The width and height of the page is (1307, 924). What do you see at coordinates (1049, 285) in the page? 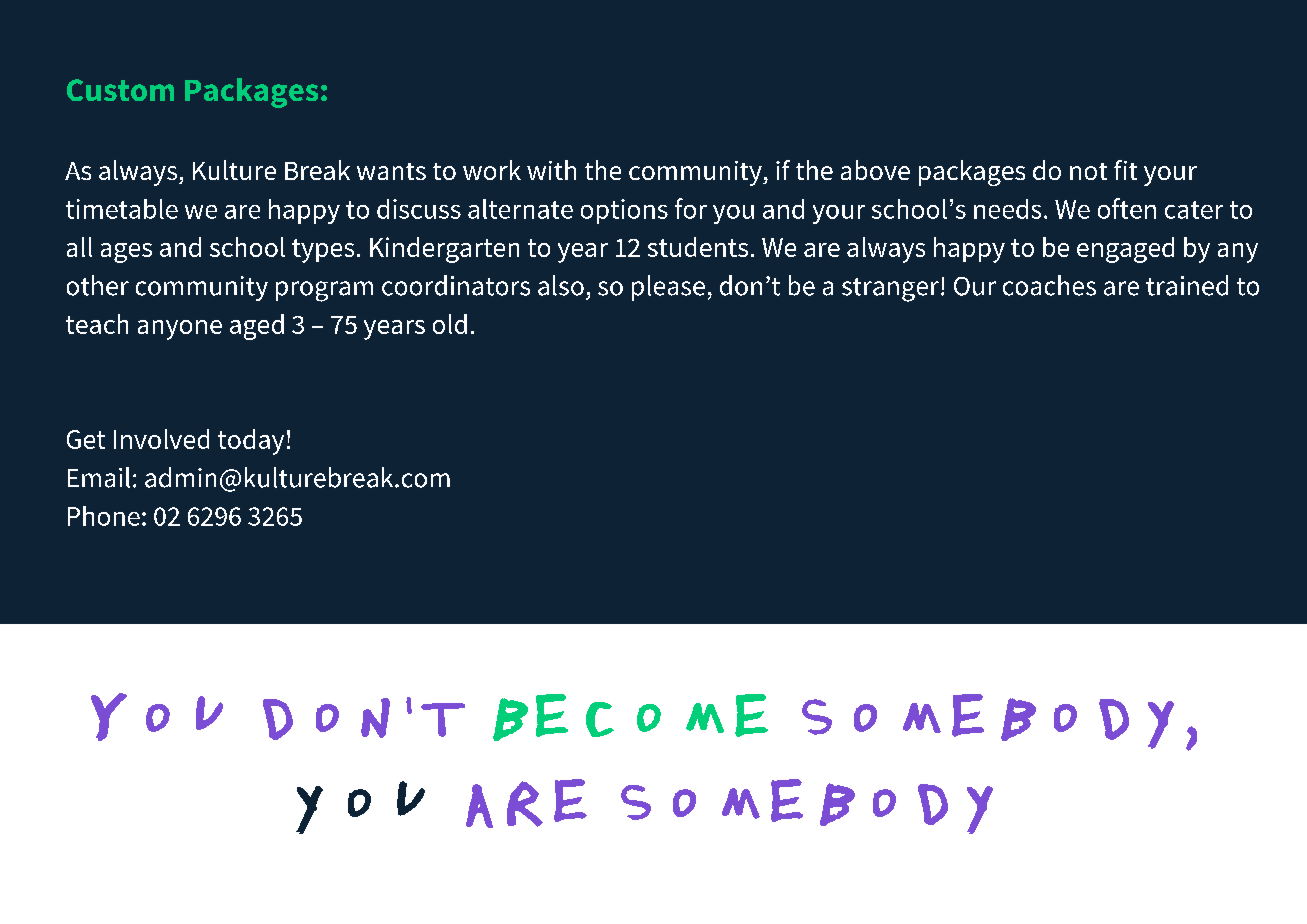
I see `coaches` at bounding box center [1049, 285].
